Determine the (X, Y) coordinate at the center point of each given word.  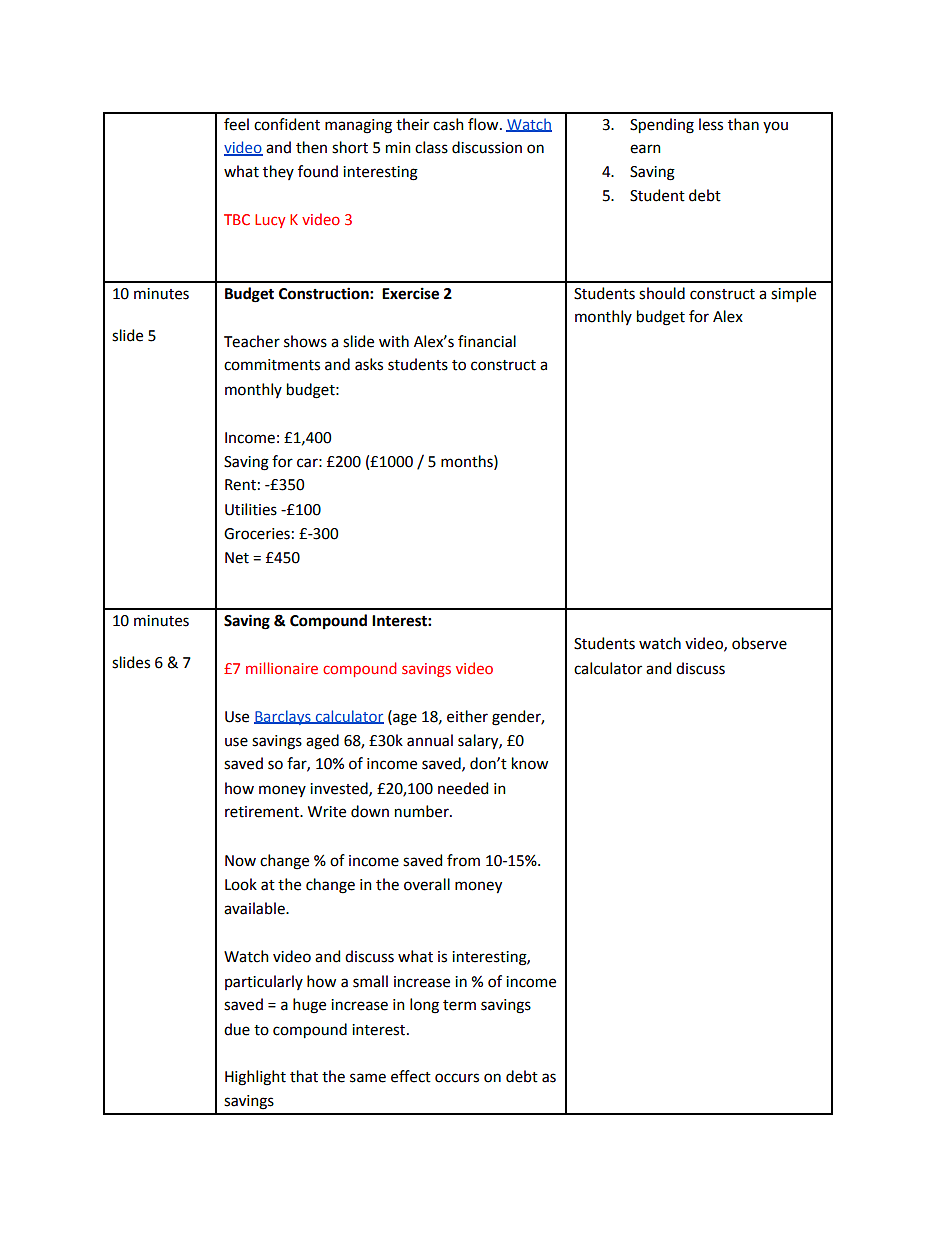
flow (484, 124)
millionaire (282, 668)
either (467, 716)
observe (759, 643)
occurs (457, 1078)
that (304, 1076)
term (459, 1005)
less (711, 124)
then (311, 147)
